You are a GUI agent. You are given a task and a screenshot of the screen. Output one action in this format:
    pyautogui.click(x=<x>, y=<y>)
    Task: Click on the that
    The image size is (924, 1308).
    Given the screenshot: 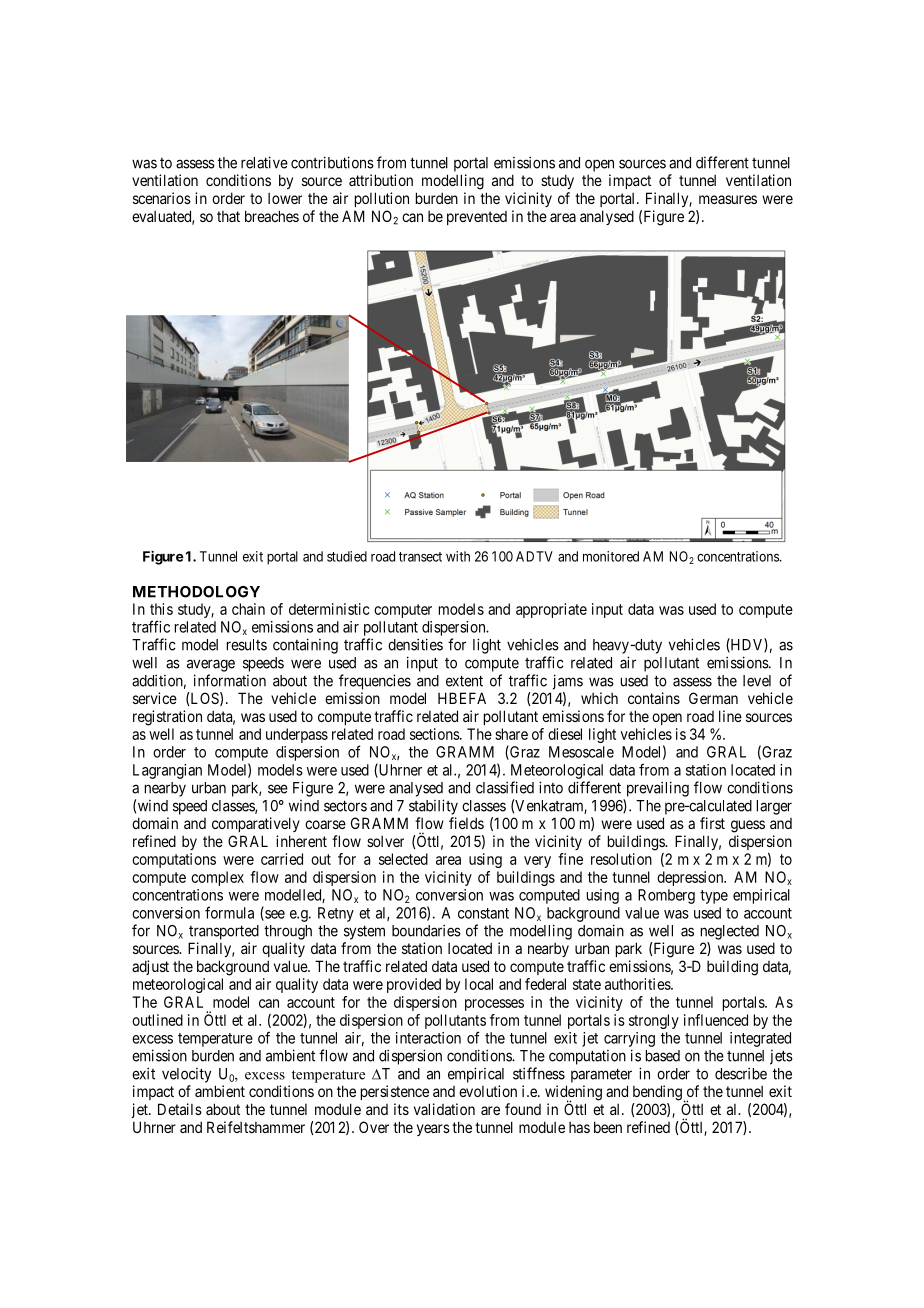 What is the action you would take?
    pyautogui.click(x=228, y=216)
